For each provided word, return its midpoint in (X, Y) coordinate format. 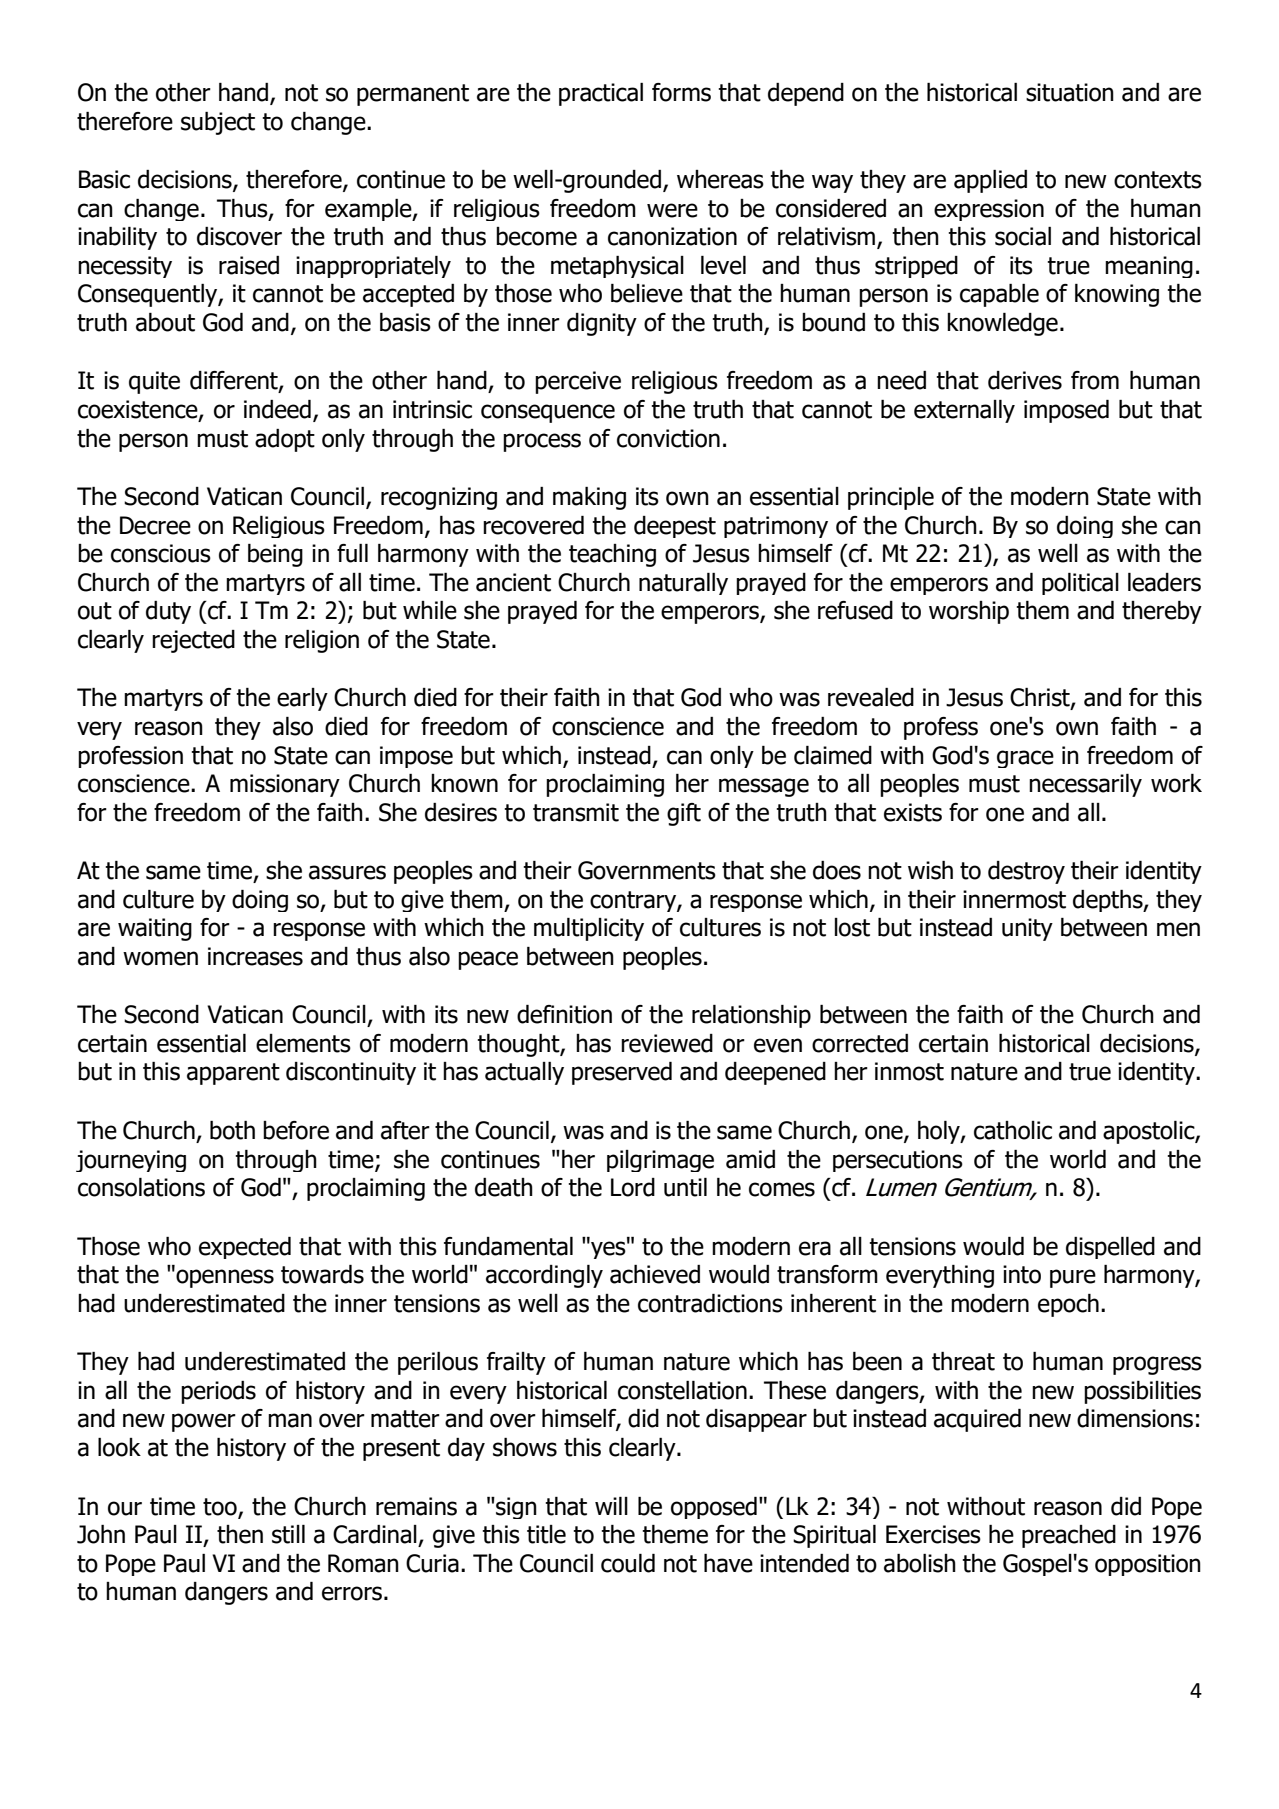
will (611, 1506)
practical (601, 94)
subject (218, 123)
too (221, 1507)
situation (1070, 92)
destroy (1026, 872)
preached (1069, 1536)
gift (684, 814)
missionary (285, 785)
